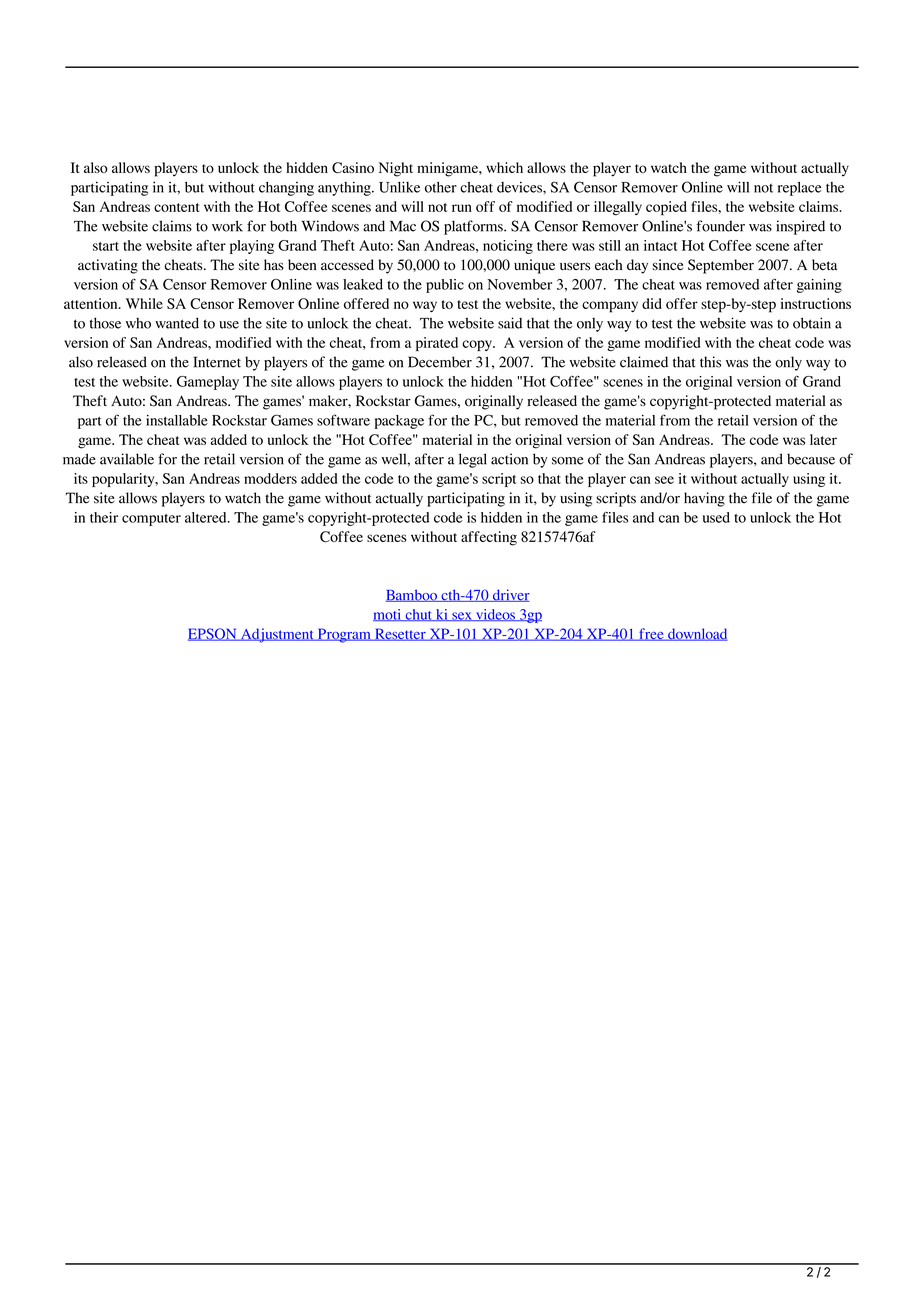 The image size is (924, 1308). I want to click on download, so click(697, 634).
